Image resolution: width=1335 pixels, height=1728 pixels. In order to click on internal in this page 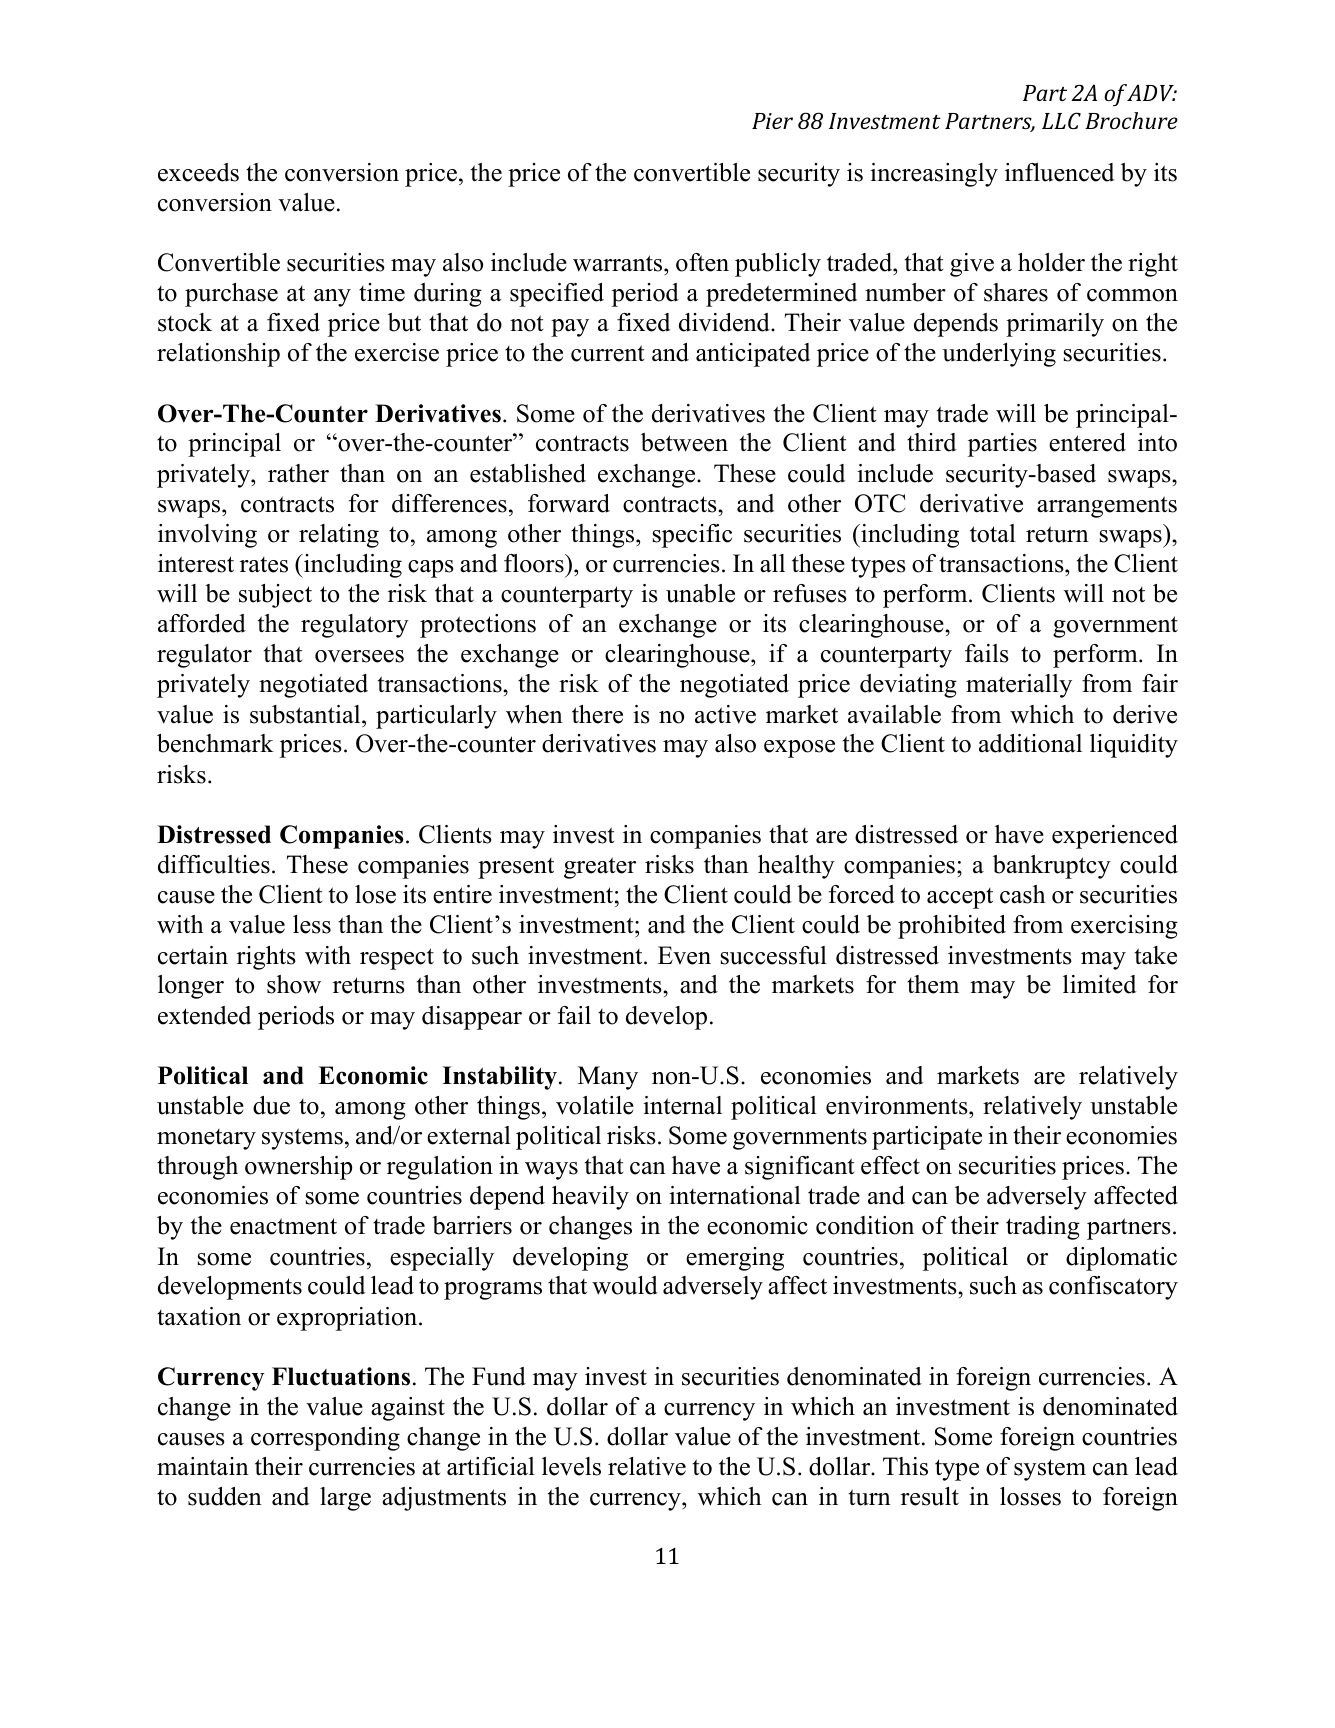, I will do `click(682, 1105)`.
